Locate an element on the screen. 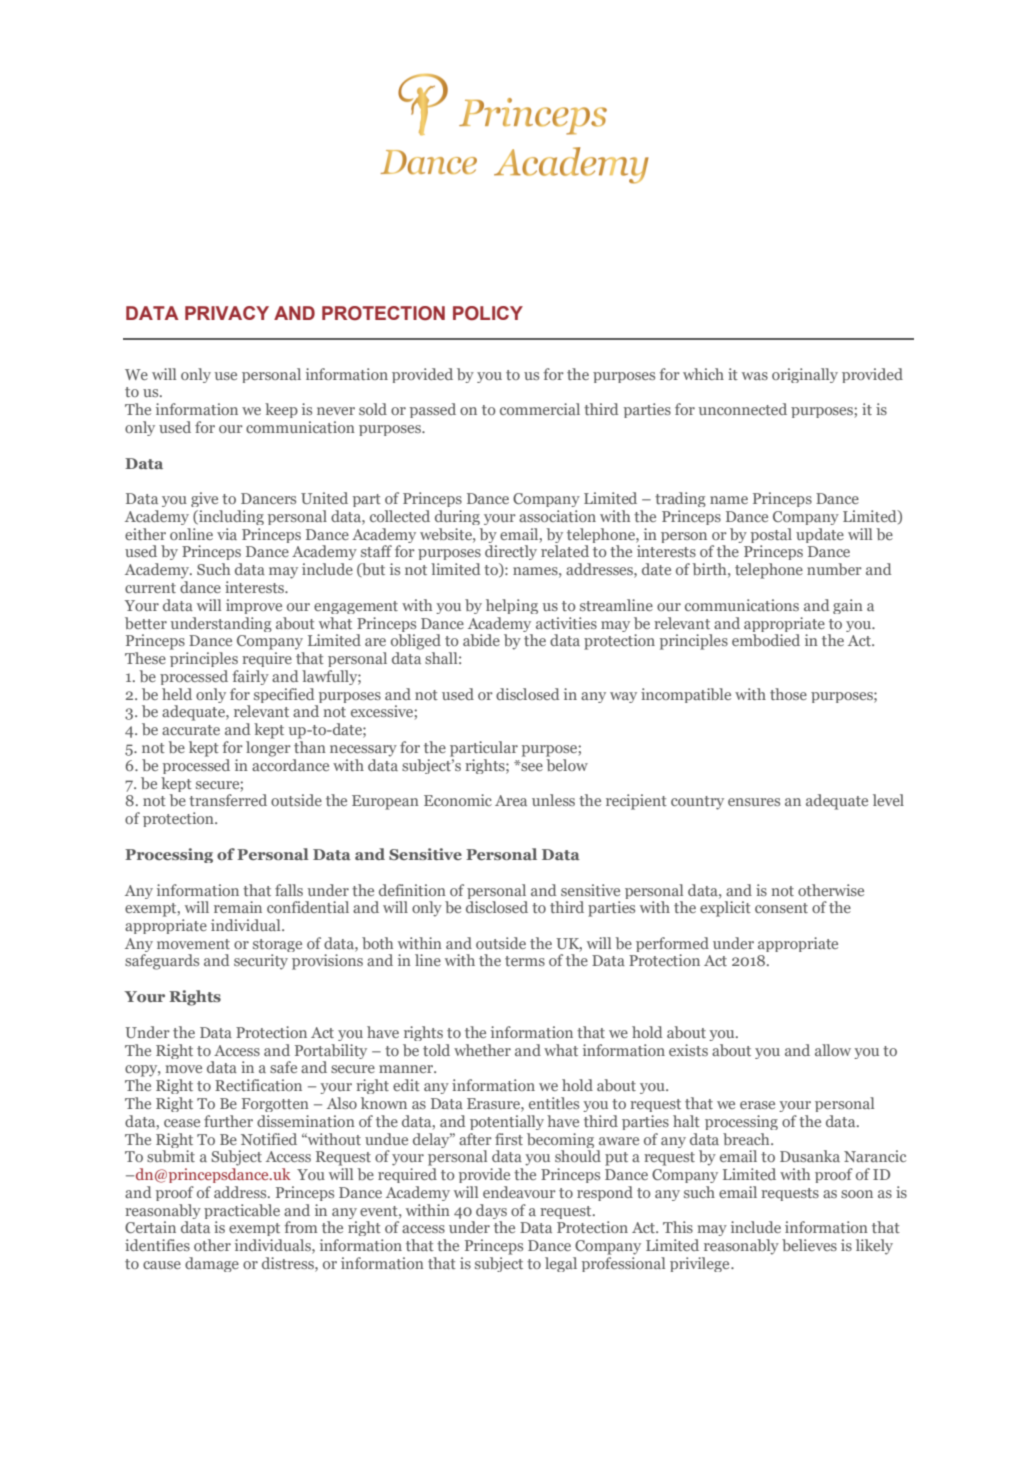  POLICY is located at coordinates (488, 313).
